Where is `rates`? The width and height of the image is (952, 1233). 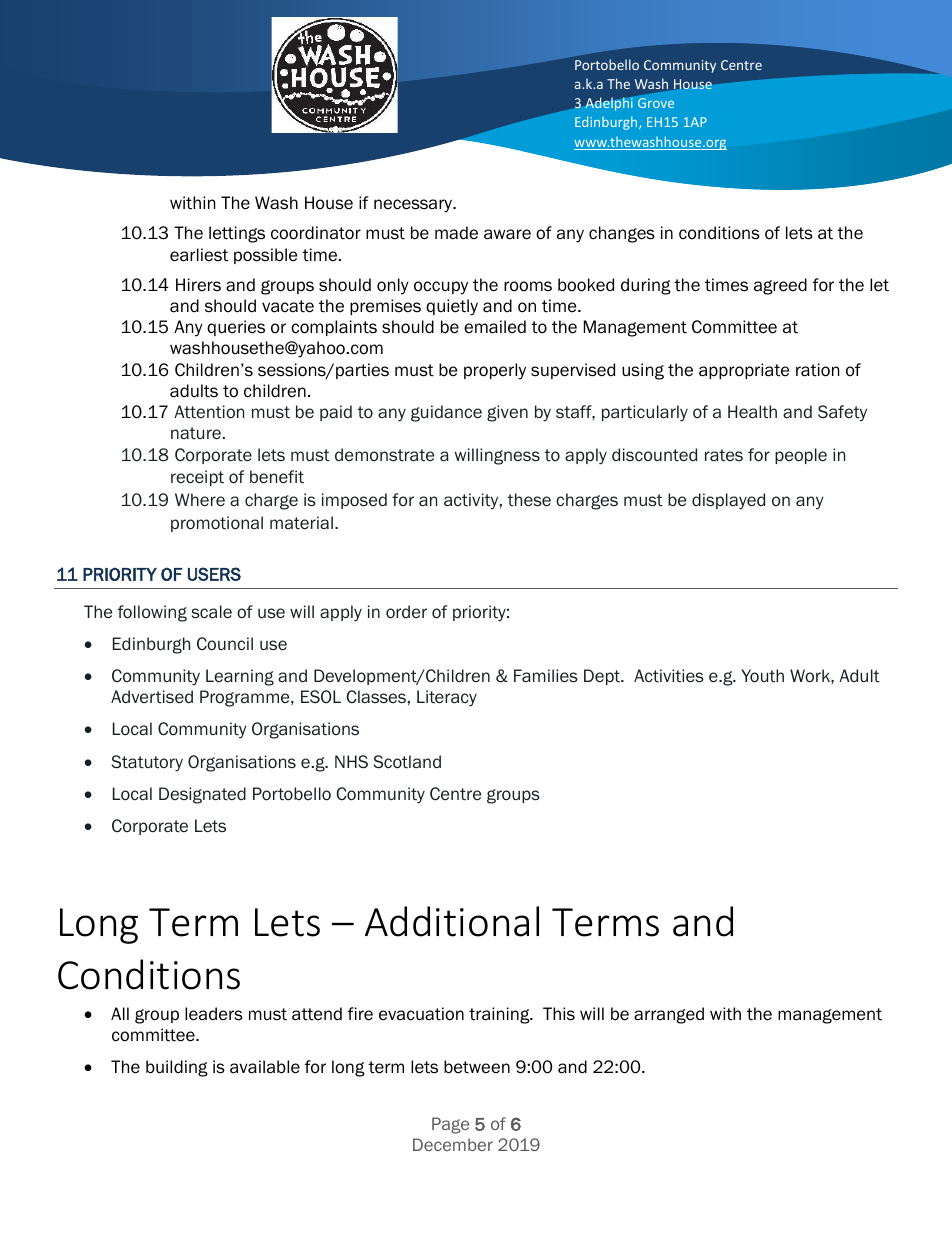 rates is located at coordinates (724, 455).
